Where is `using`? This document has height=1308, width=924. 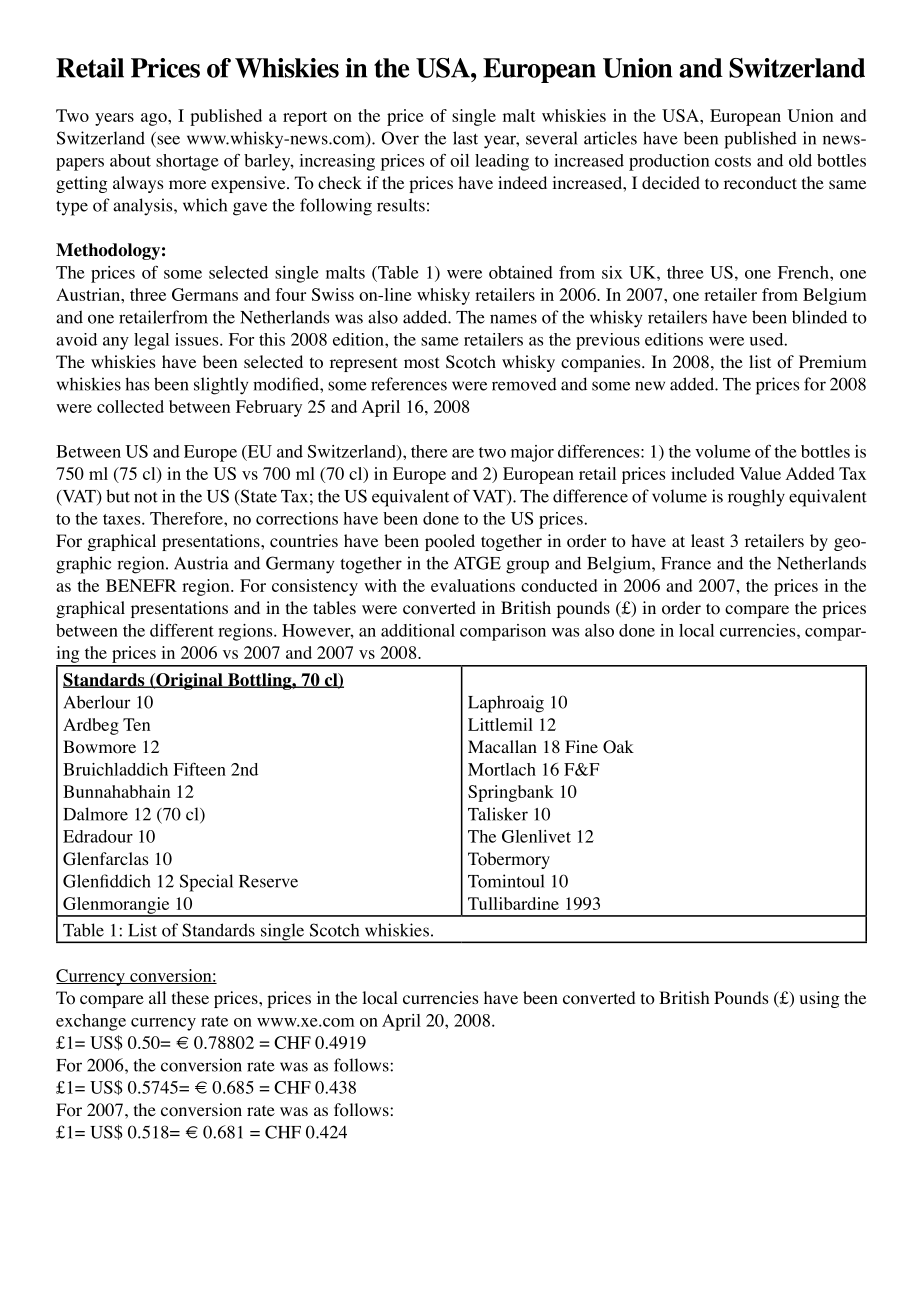
using is located at coordinates (819, 999).
